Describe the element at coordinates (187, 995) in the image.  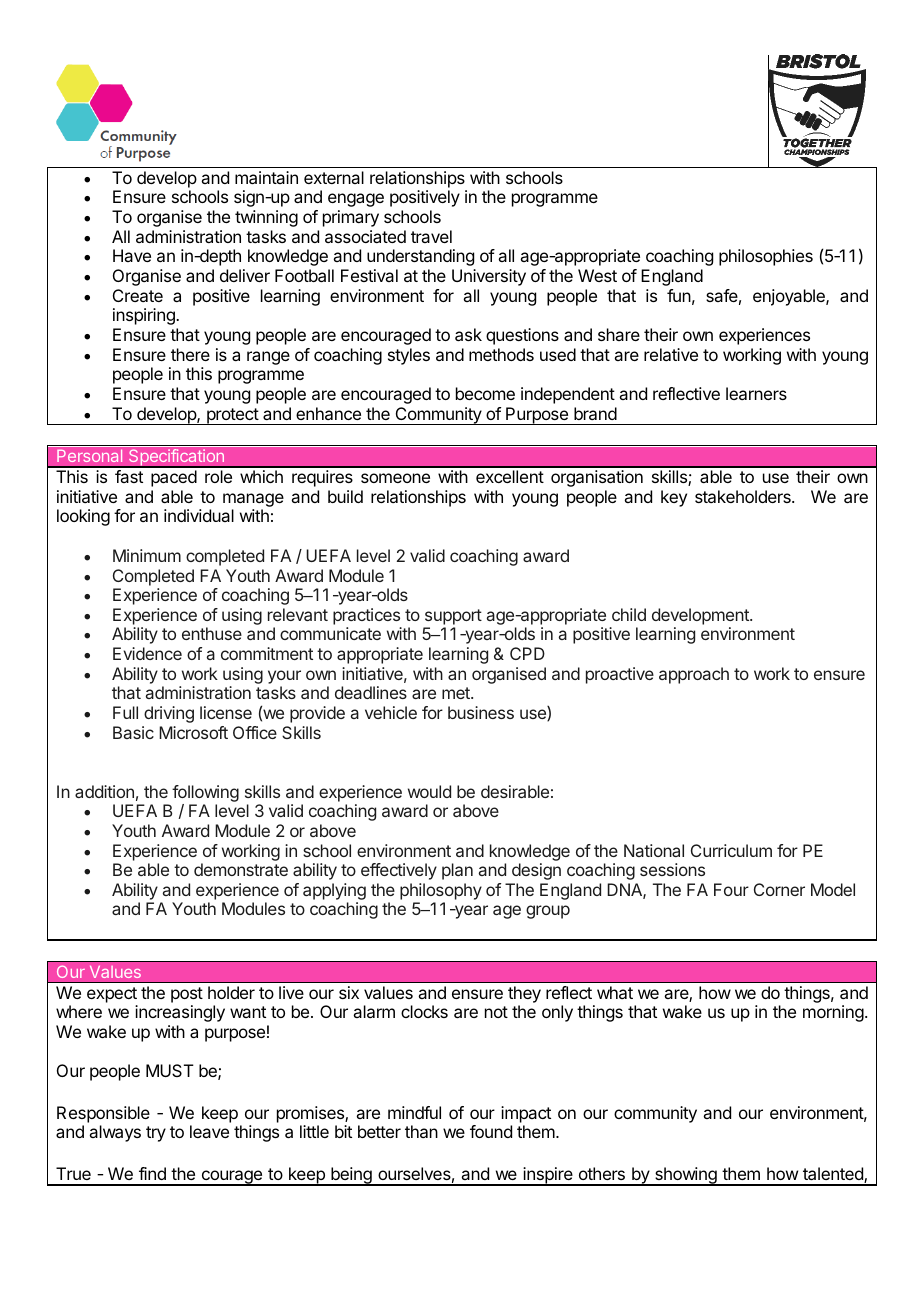
I see `post` at that location.
